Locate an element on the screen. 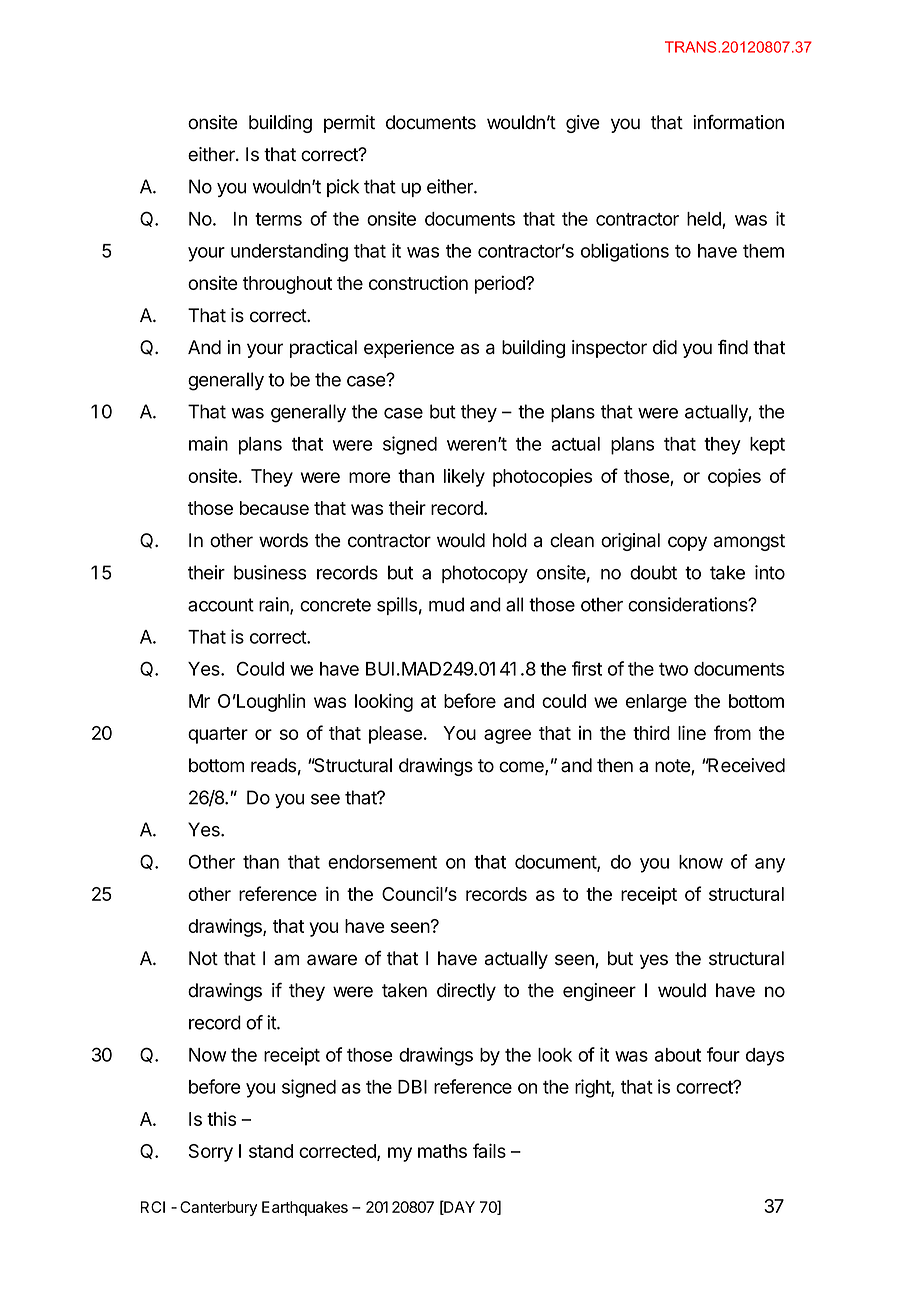 This screenshot has height=1308, width=924. fails is located at coordinates (489, 1150).
